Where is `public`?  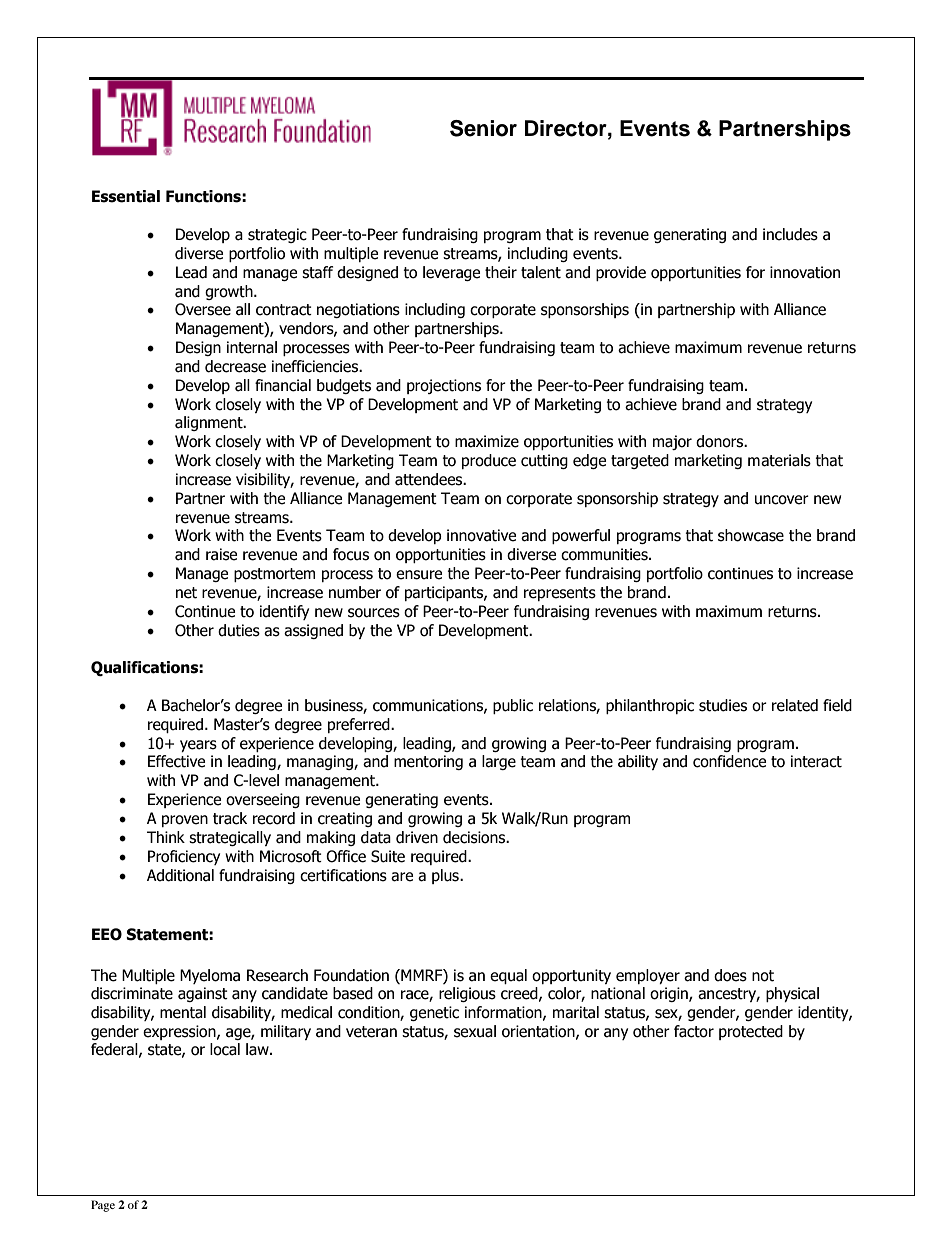 public is located at coordinates (513, 706).
